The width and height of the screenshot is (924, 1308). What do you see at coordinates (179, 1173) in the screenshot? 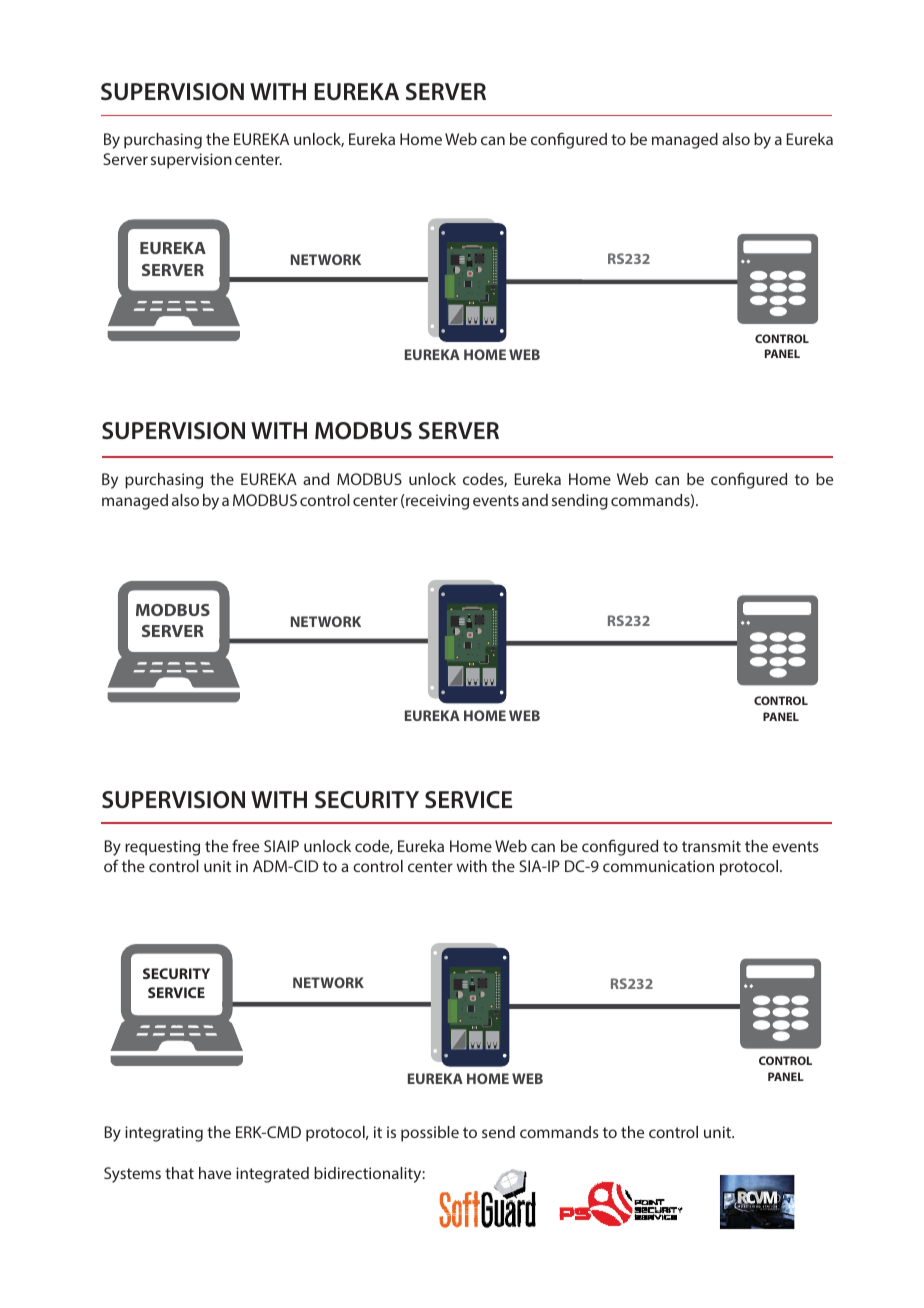
I see `that` at bounding box center [179, 1173].
